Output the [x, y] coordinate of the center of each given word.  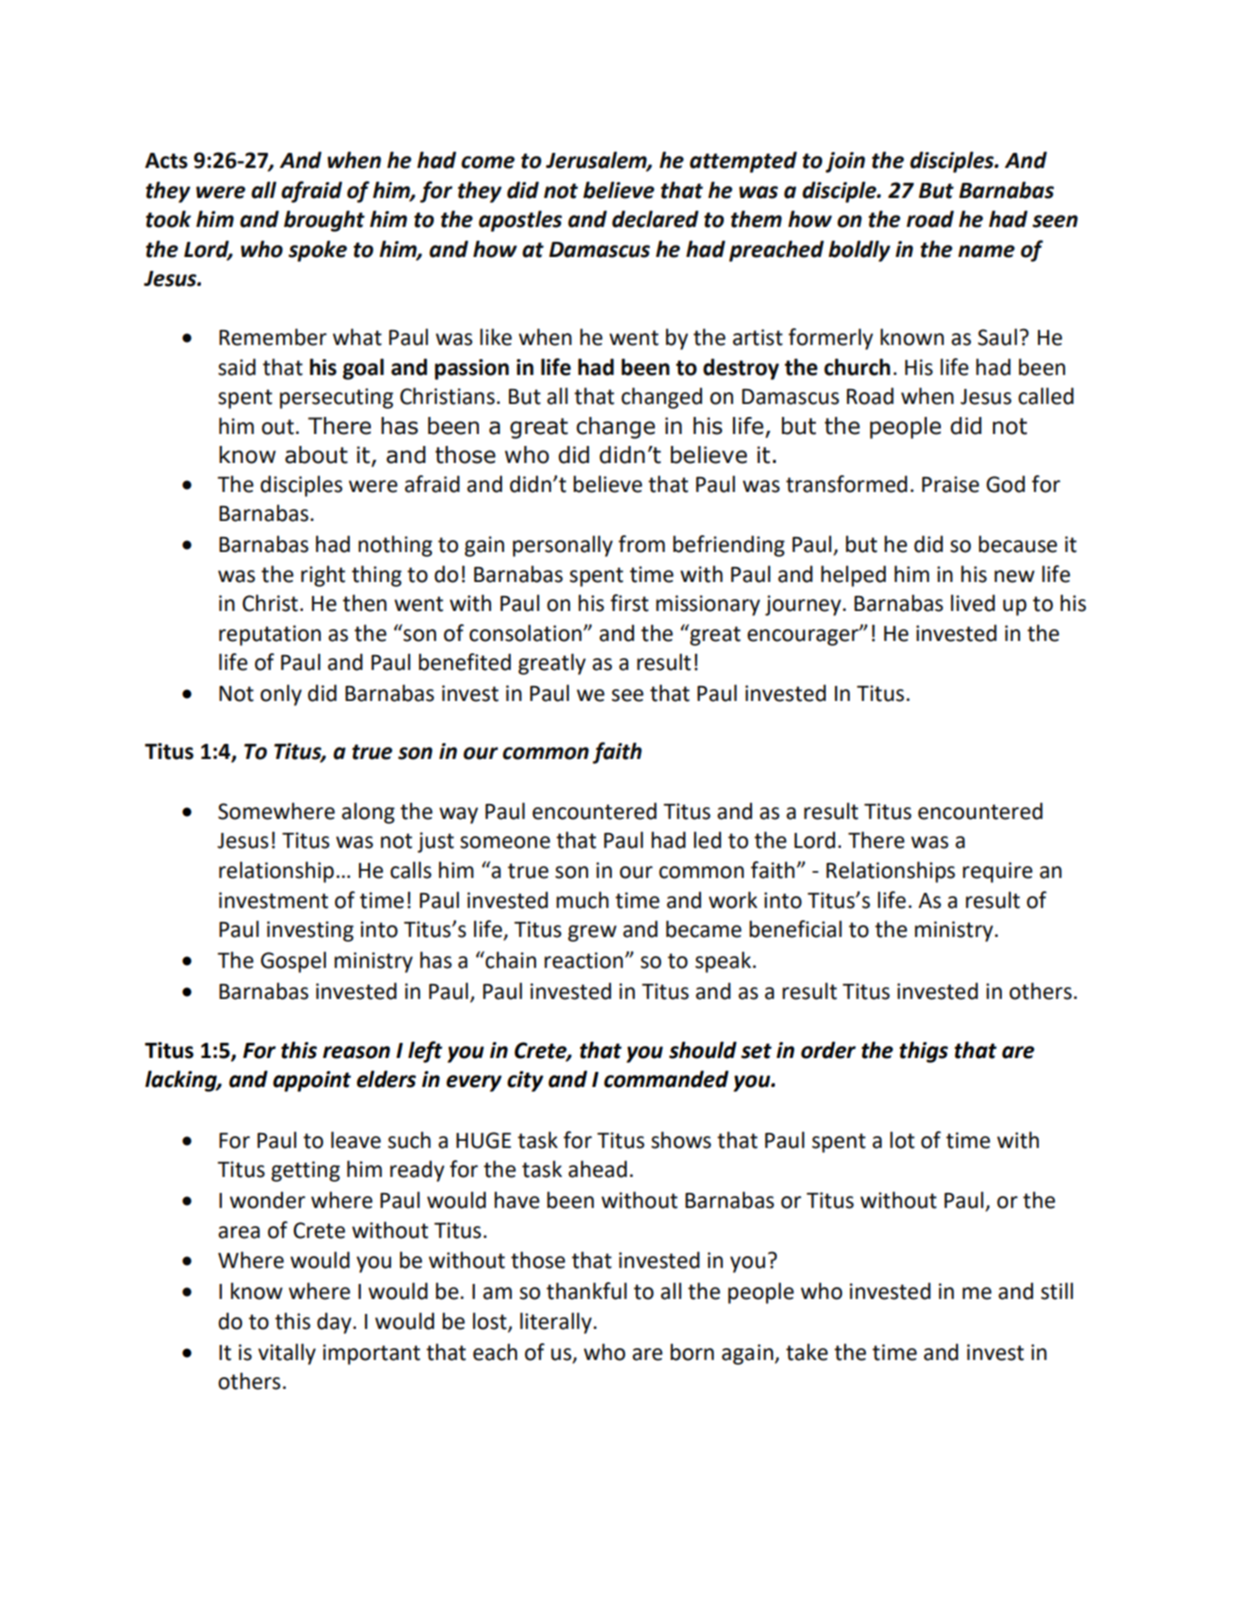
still [1057, 1291]
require [998, 872]
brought [324, 221]
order [828, 1050]
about [316, 455]
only [281, 695]
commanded [666, 1079]
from [641, 544]
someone [505, 842]
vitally [287, 1354]
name [986, 251]
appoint [312, 1081]
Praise [950, 484]
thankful [586, 1291]
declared [655, 219]
